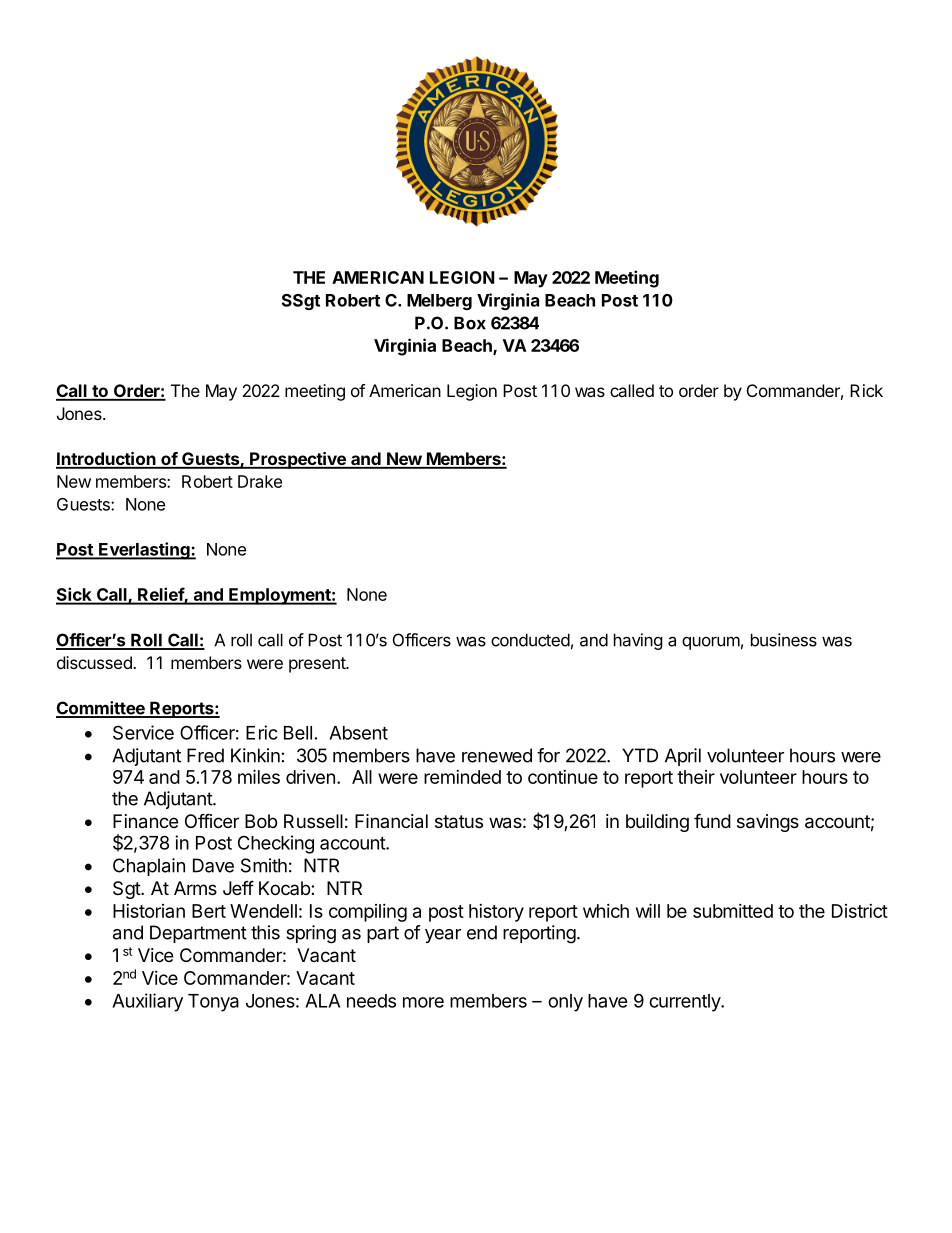 This screenshot has height=1233, width=952. I want to click on status, so click(459, 822).
